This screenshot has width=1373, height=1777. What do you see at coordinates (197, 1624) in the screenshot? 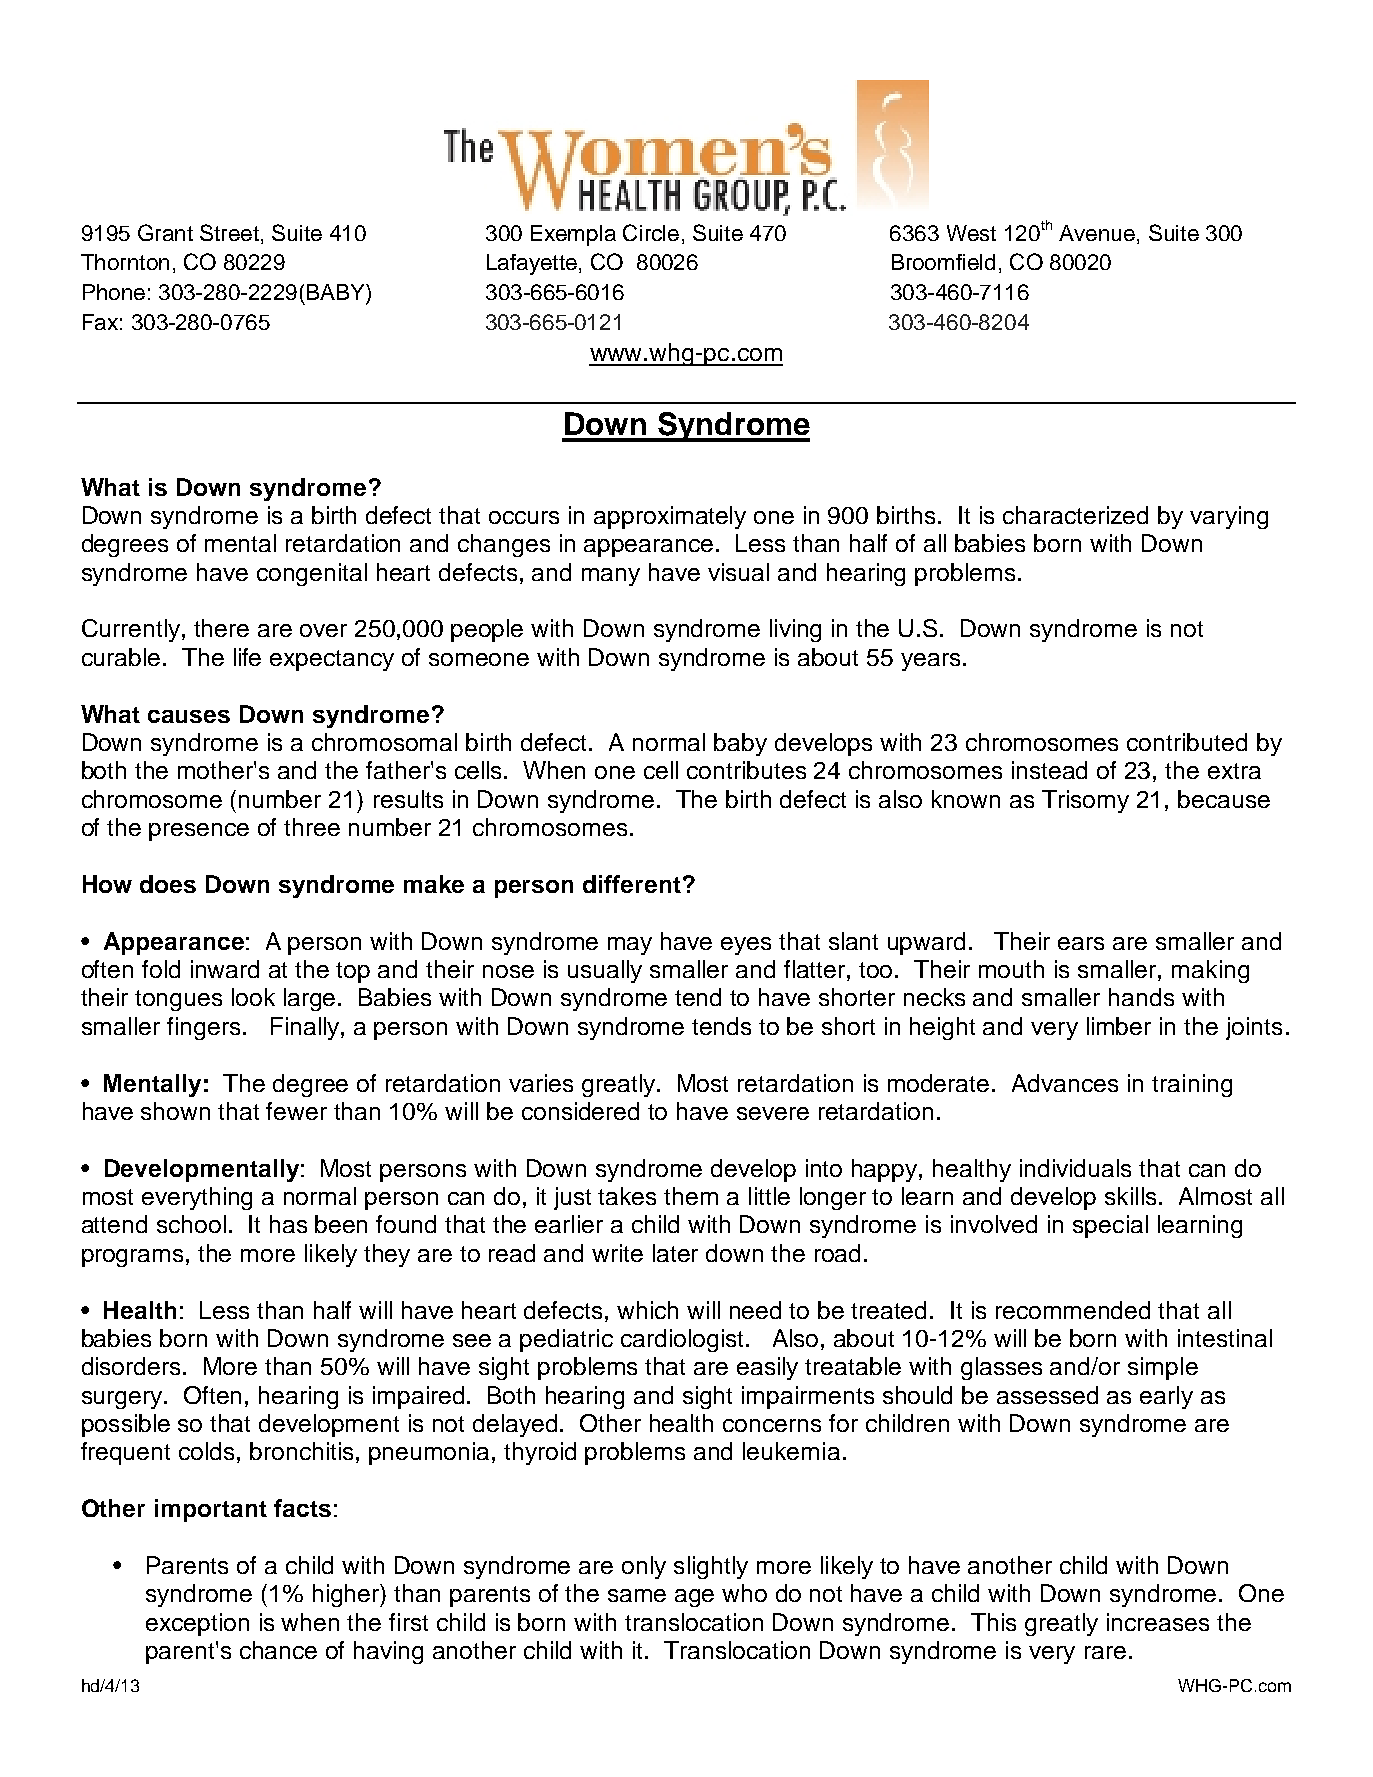
I see `exception` at bounding box center [197, 1624].
